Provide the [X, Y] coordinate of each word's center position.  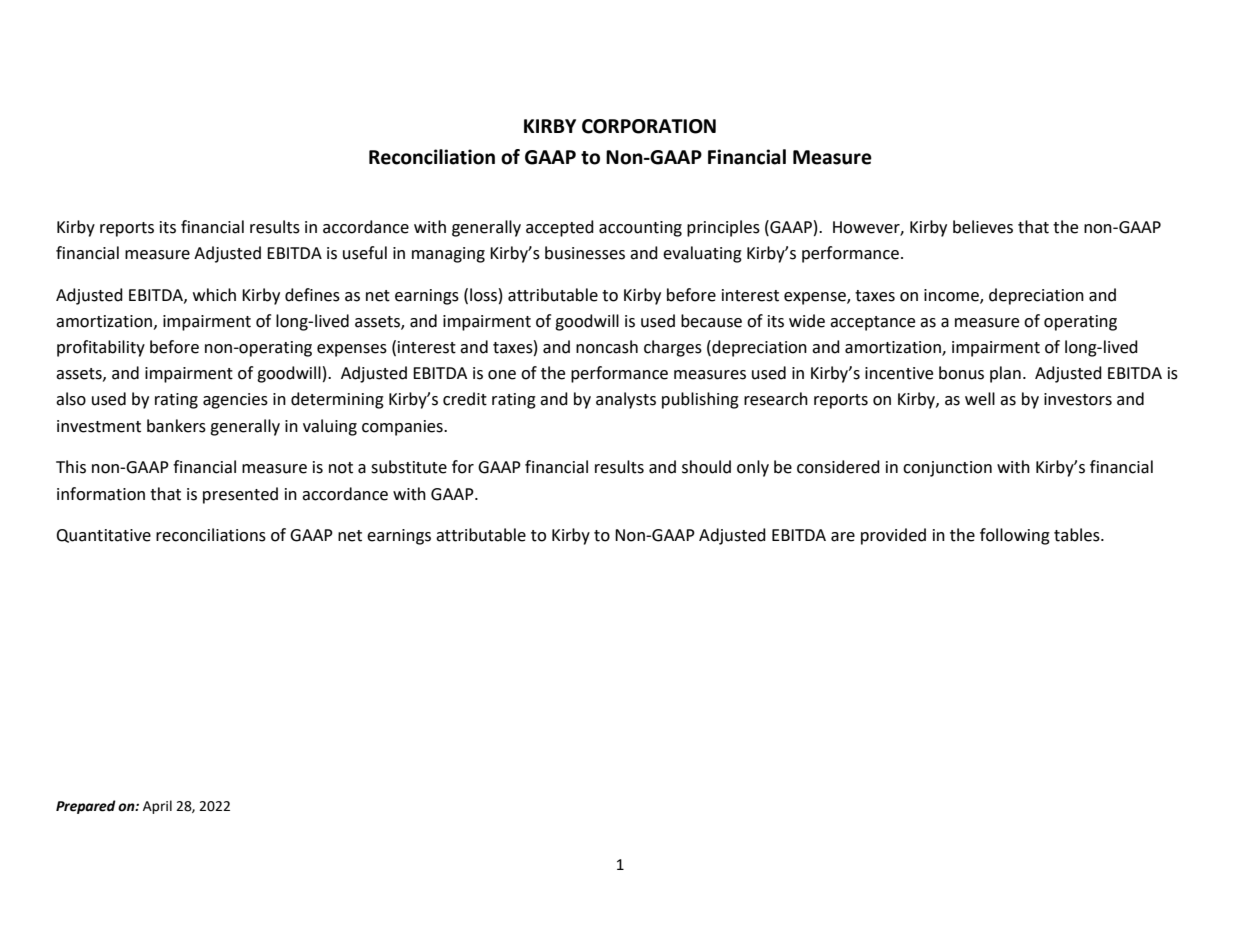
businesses [585, 253]
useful [365, 253]
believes [983, 227]
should [706, 467]
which [214, 295]
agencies [235, 401]
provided [893, 536]
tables [1078, 535]
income [952, 296]
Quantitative [103, 536]
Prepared [86, 807]
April [157, 807]
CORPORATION [649, 126]
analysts [626, 400]
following [1015, 536]
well [980, 399]
